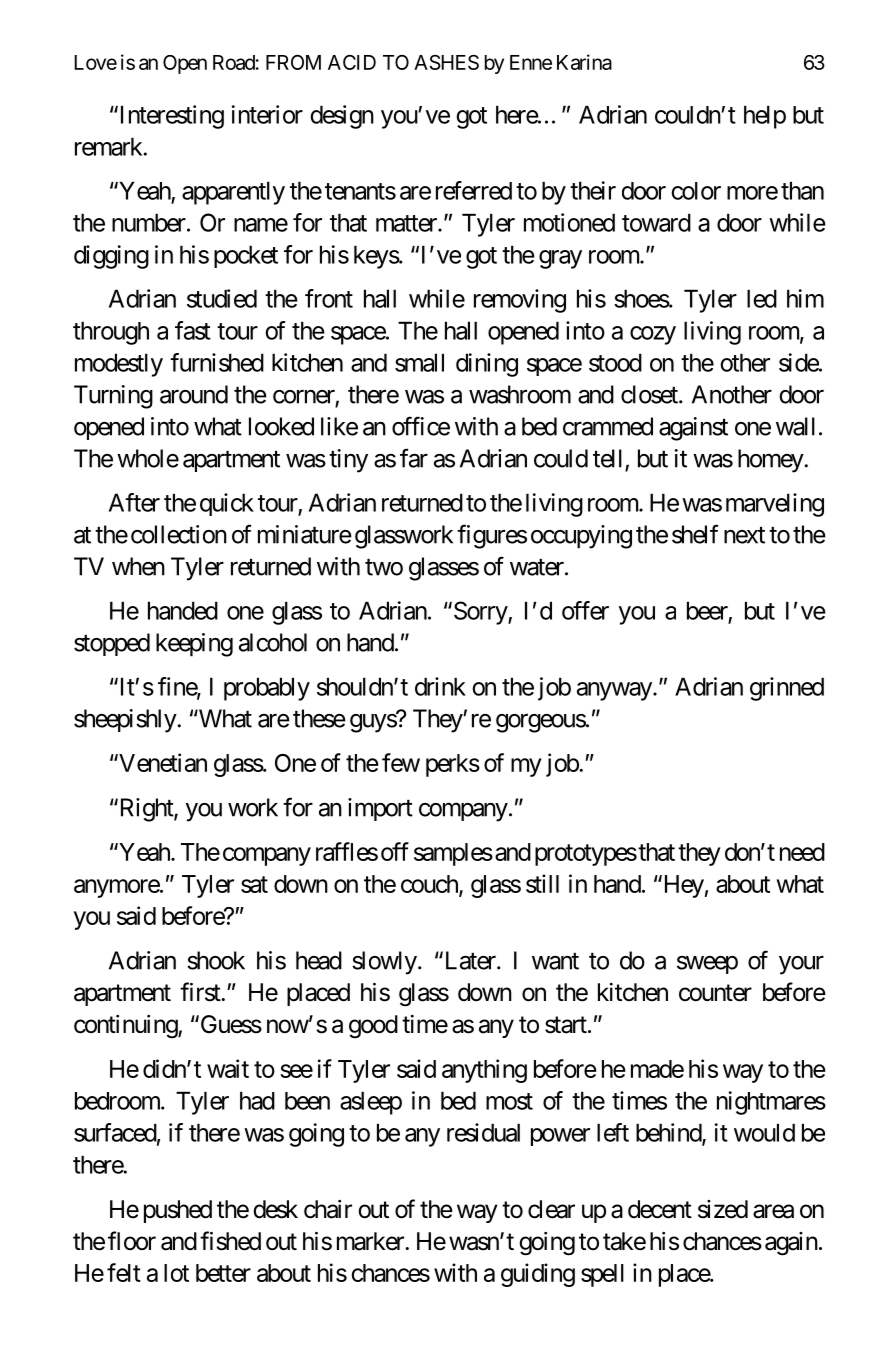 Image resolution: width=896 pixels, height=1345 pixels. I want to click on color, so click(696, 191).
